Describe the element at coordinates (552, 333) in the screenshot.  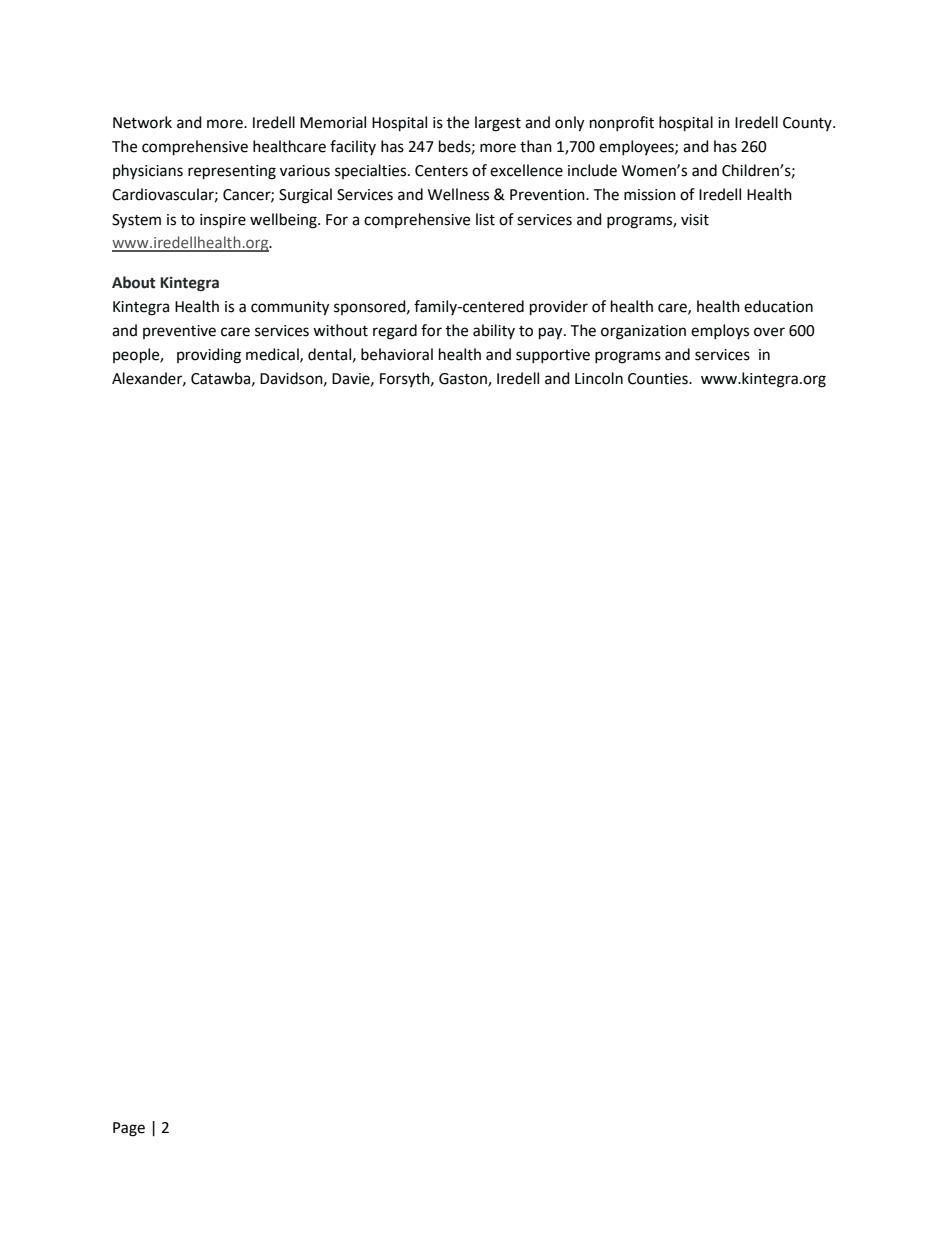
I see `pay` at that location.
